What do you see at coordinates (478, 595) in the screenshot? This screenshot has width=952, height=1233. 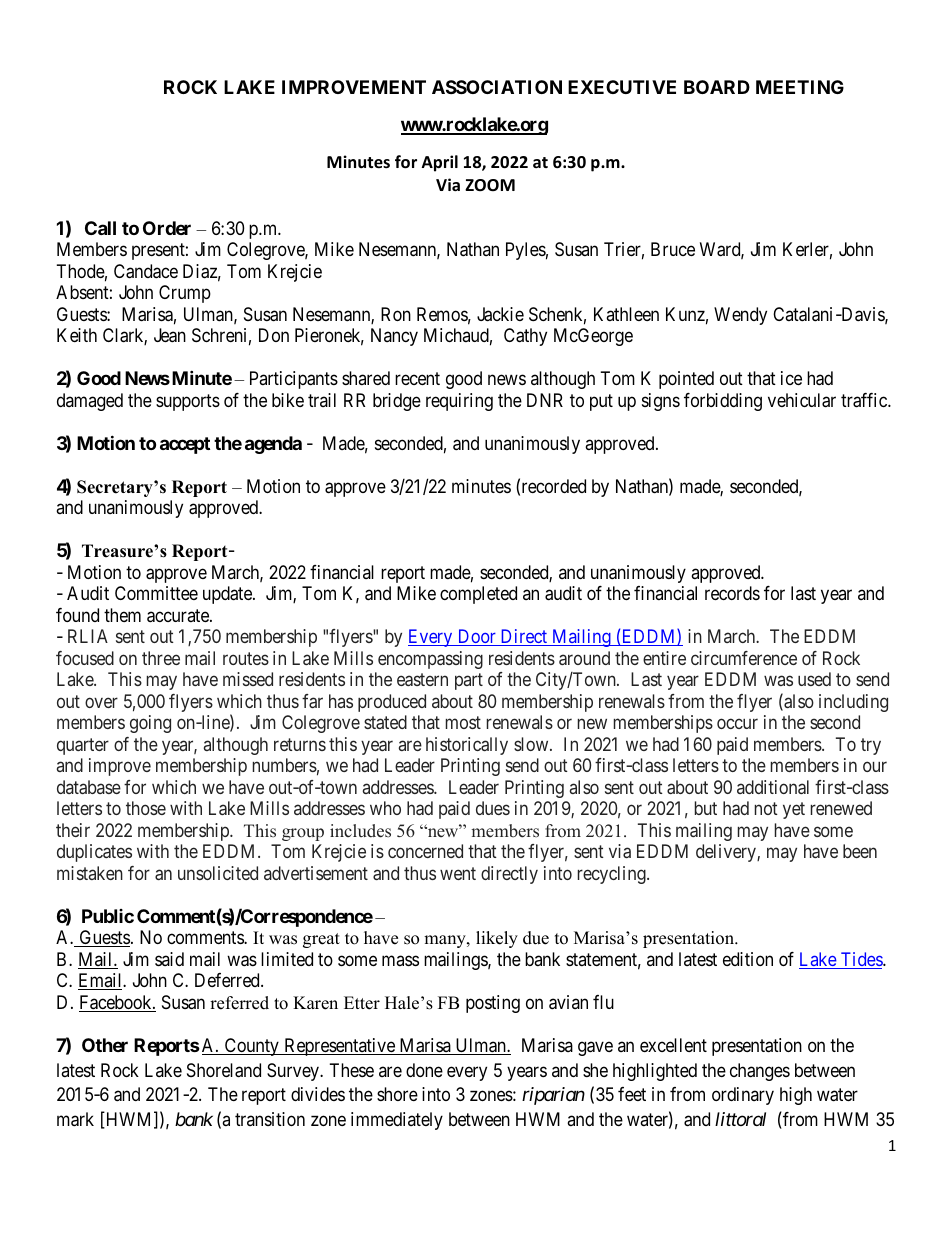 I see `completed` at bounding box center [478, 595].
